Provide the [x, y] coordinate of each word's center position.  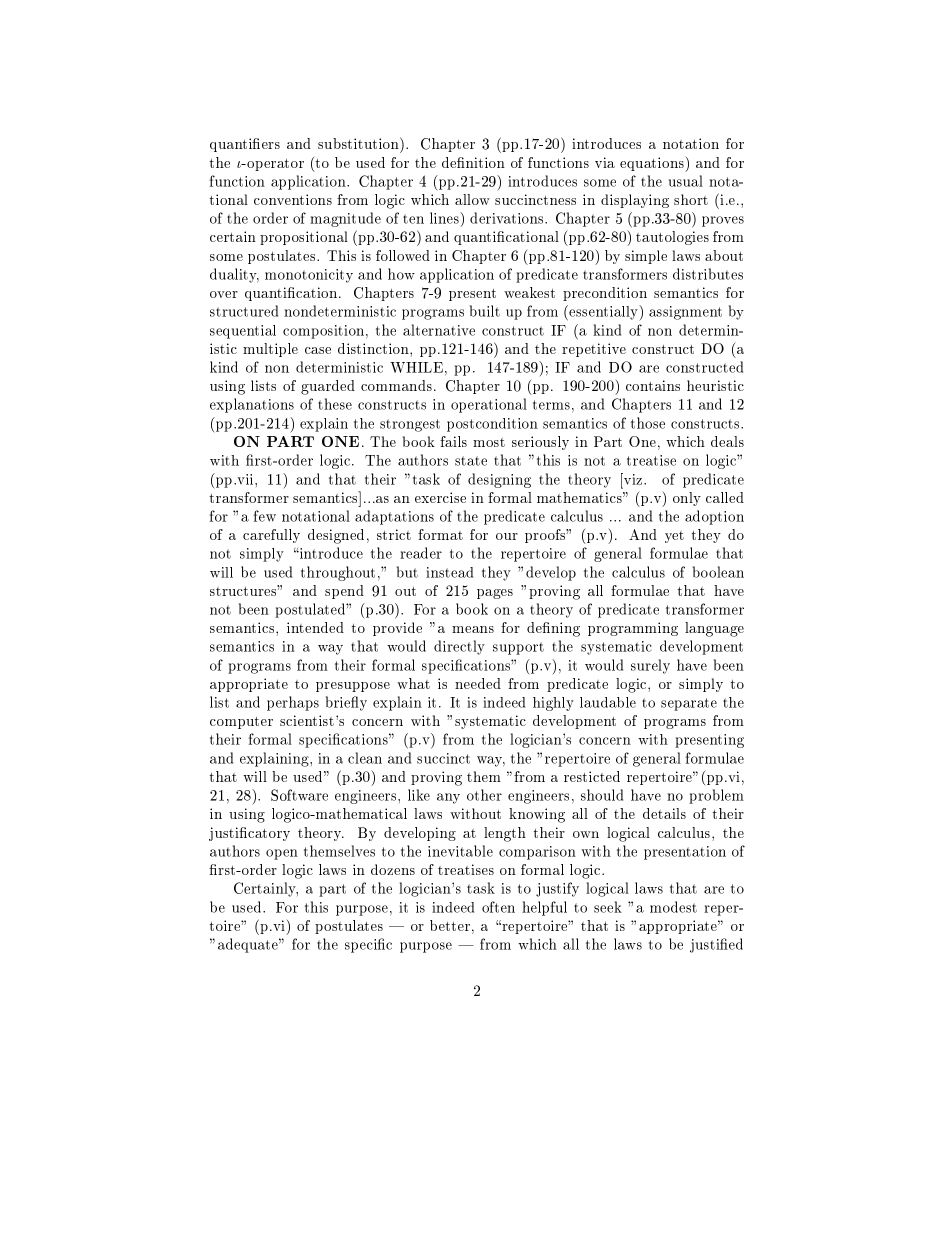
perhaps [293, 703]
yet [674, 537]
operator [274, 165]
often [498, 907]
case [318, 350]
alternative [439, 330]
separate [689, 704]
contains [653, 385]
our [507, 536]
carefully [271, 536]
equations [653, 164]
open [282, 854]
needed [478, 683]
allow [472, 199]
